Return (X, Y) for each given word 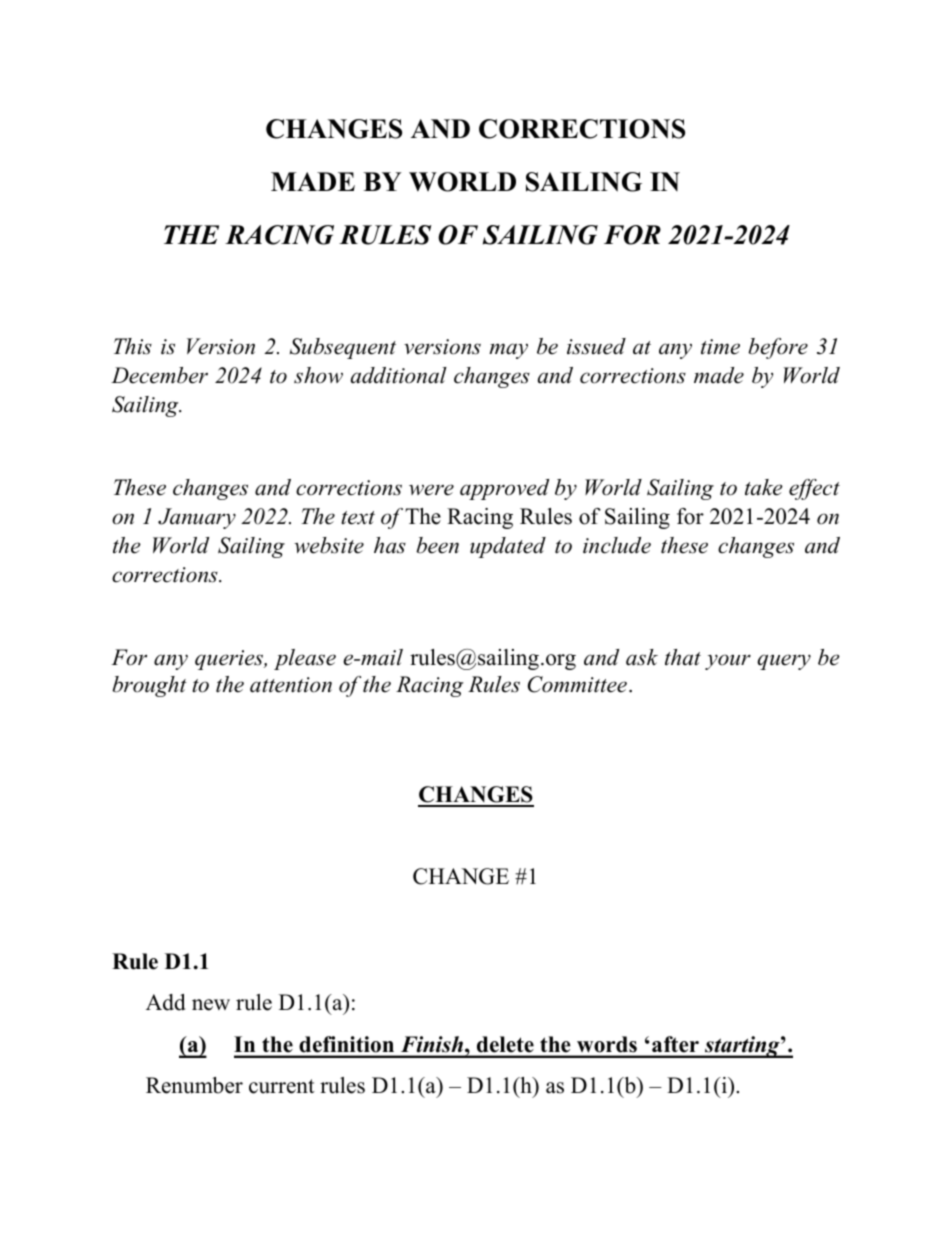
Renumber (194, 1085)
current (282, 1086)
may (508, 351)
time (720, 347)
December (159, 375)
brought (149, 686)
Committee (577, 684)
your (728, 662)
